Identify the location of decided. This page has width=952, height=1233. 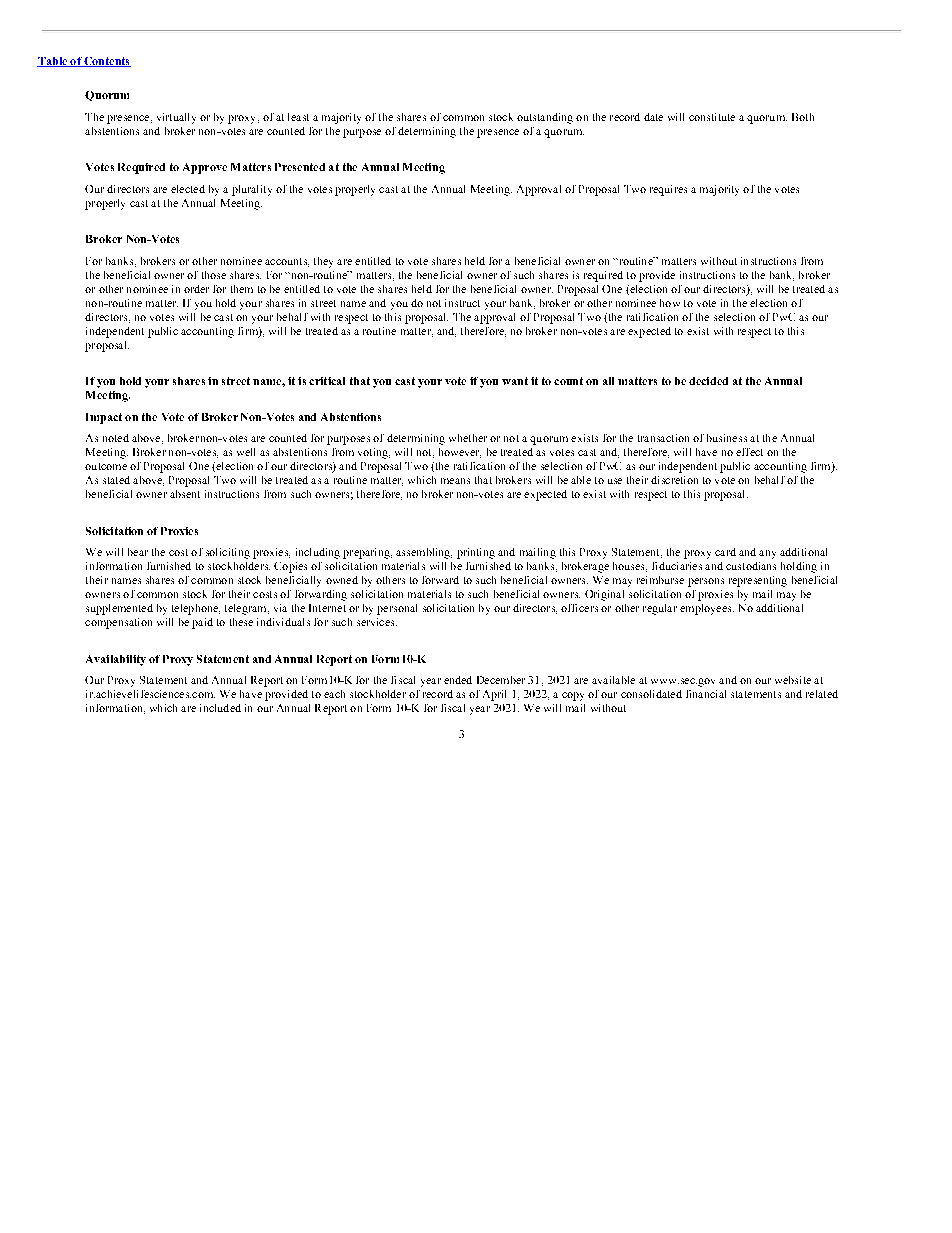
(708, 381).
